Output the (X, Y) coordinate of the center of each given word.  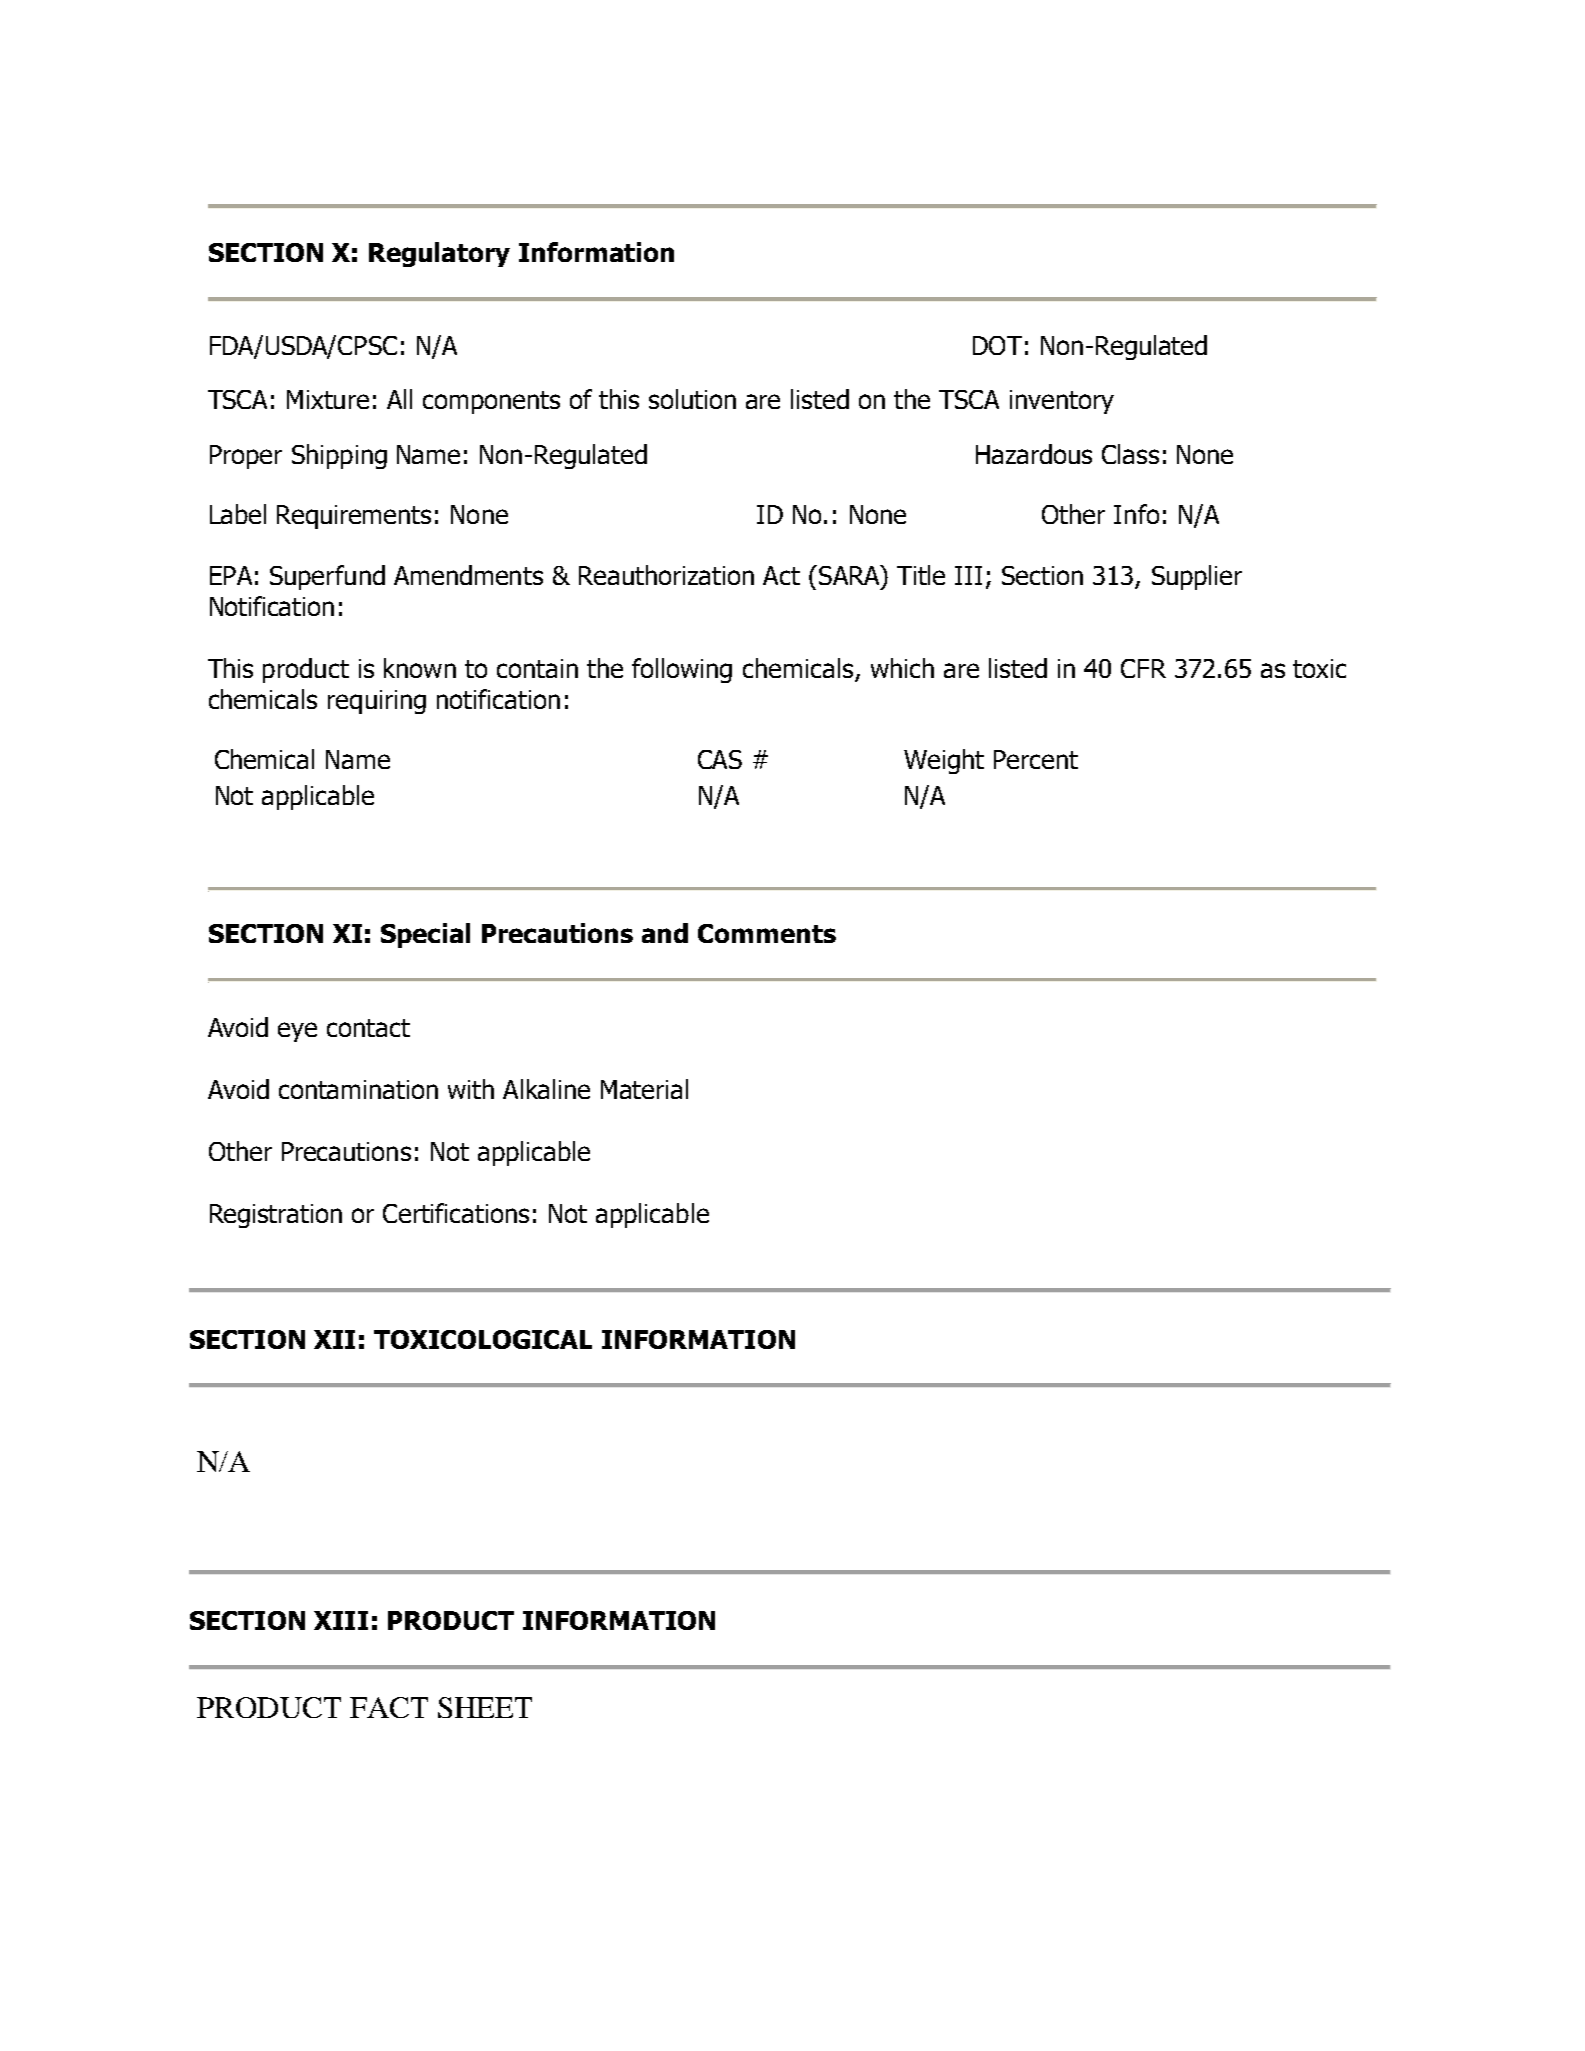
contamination (358, 1089)
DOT (997, 345)
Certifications (456, 1213)
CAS (720, 759)
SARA (849, 575)
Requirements (354, 517)
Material (644, 1089)
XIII (341, 1620)
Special (425, 935)
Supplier (1197, 577)
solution (692, 399)
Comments (767, 933)
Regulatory (439, 254)
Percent (1036, 759)
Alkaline (546, 1089)
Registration (276, 1216)
